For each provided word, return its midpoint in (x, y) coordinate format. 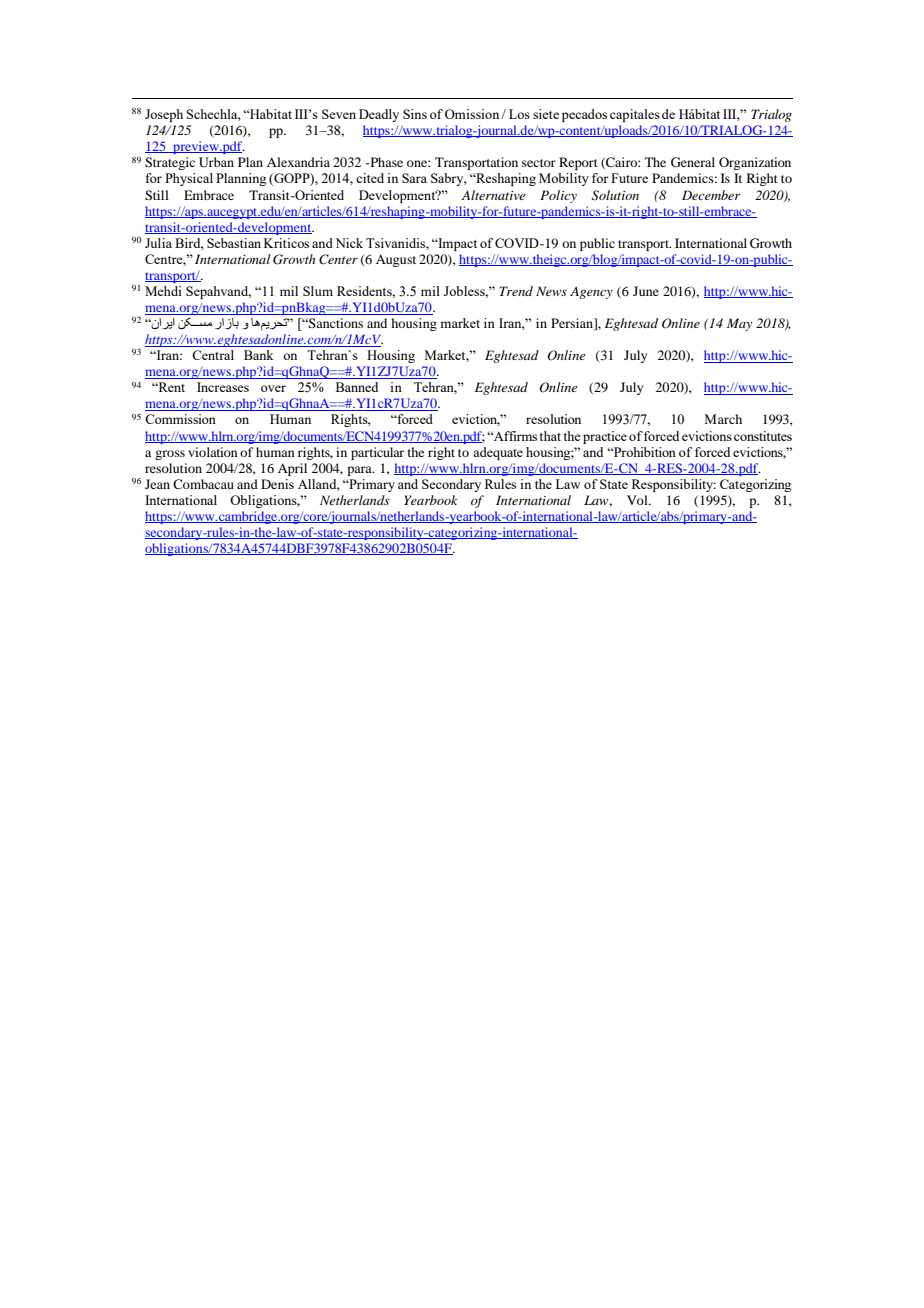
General (693, 162)
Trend (516, 291)
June (646, 291)
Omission (473, 114)
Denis (277, 484)
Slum (318, 291)
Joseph (164, 115)
